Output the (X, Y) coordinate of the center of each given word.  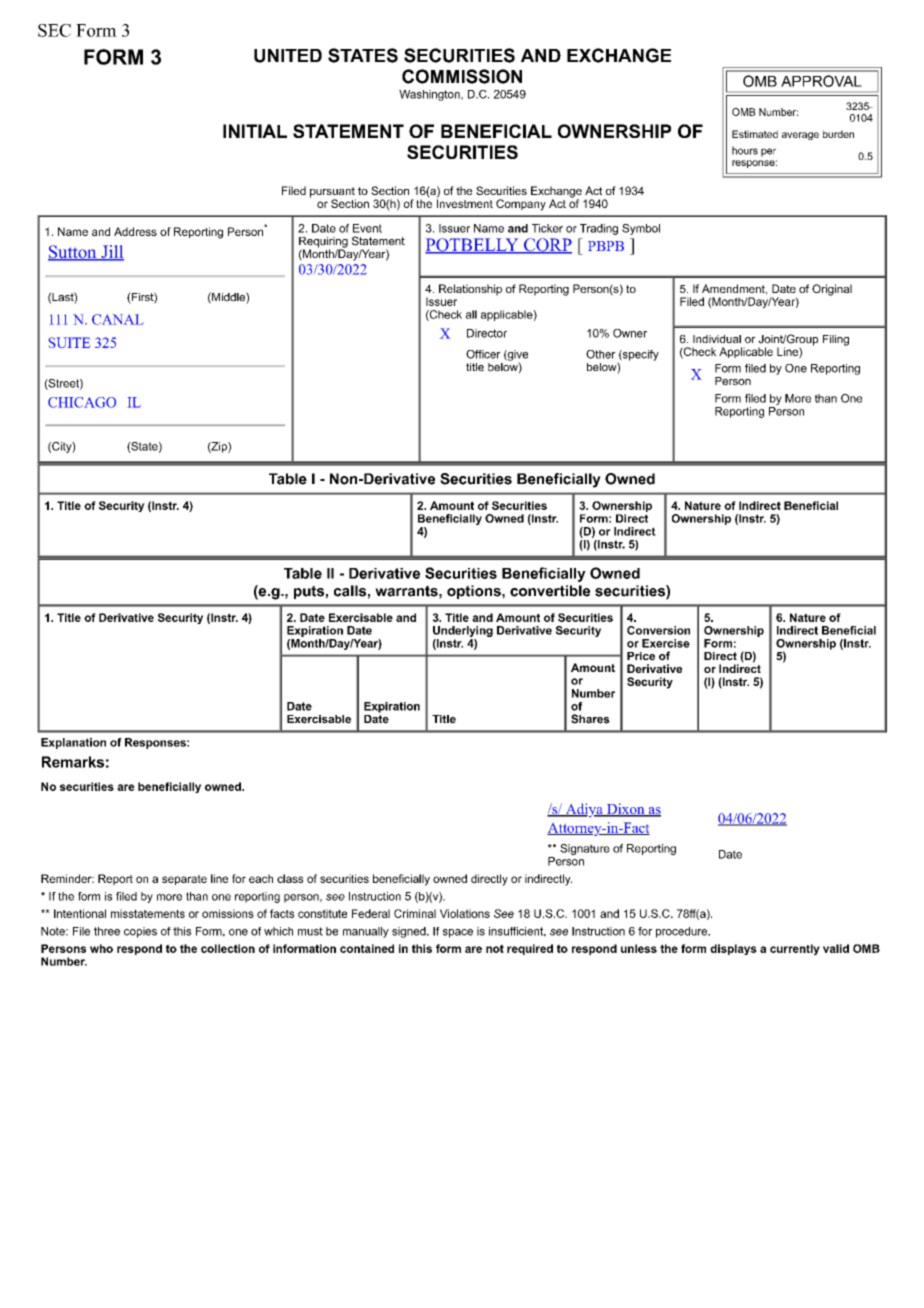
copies (140, 932)
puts (310, 592)
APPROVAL (821, 81)
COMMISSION (462, 76)
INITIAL (255, 131)
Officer (483, 354)
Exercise (666, 643)
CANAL (118, 319)
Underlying (463, 631)
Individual (717, 339)
